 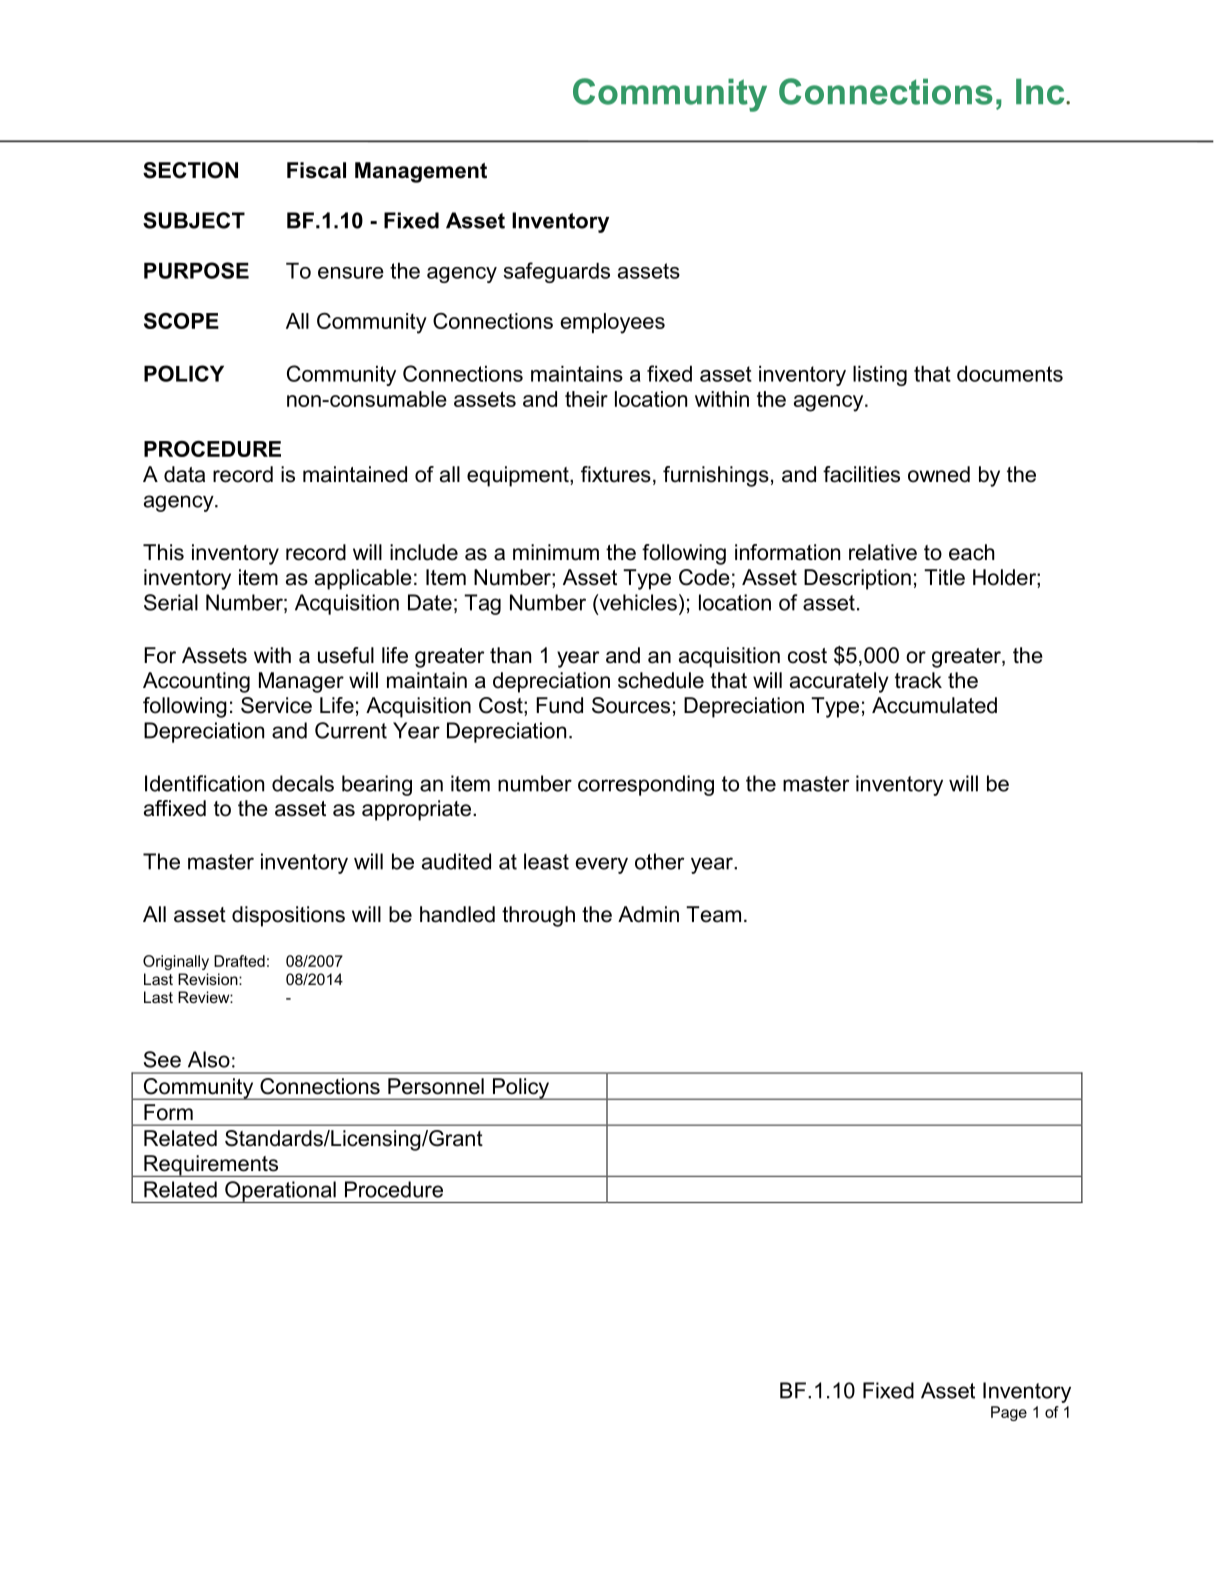 I want to click on Title, so click(x=944, y=577).
